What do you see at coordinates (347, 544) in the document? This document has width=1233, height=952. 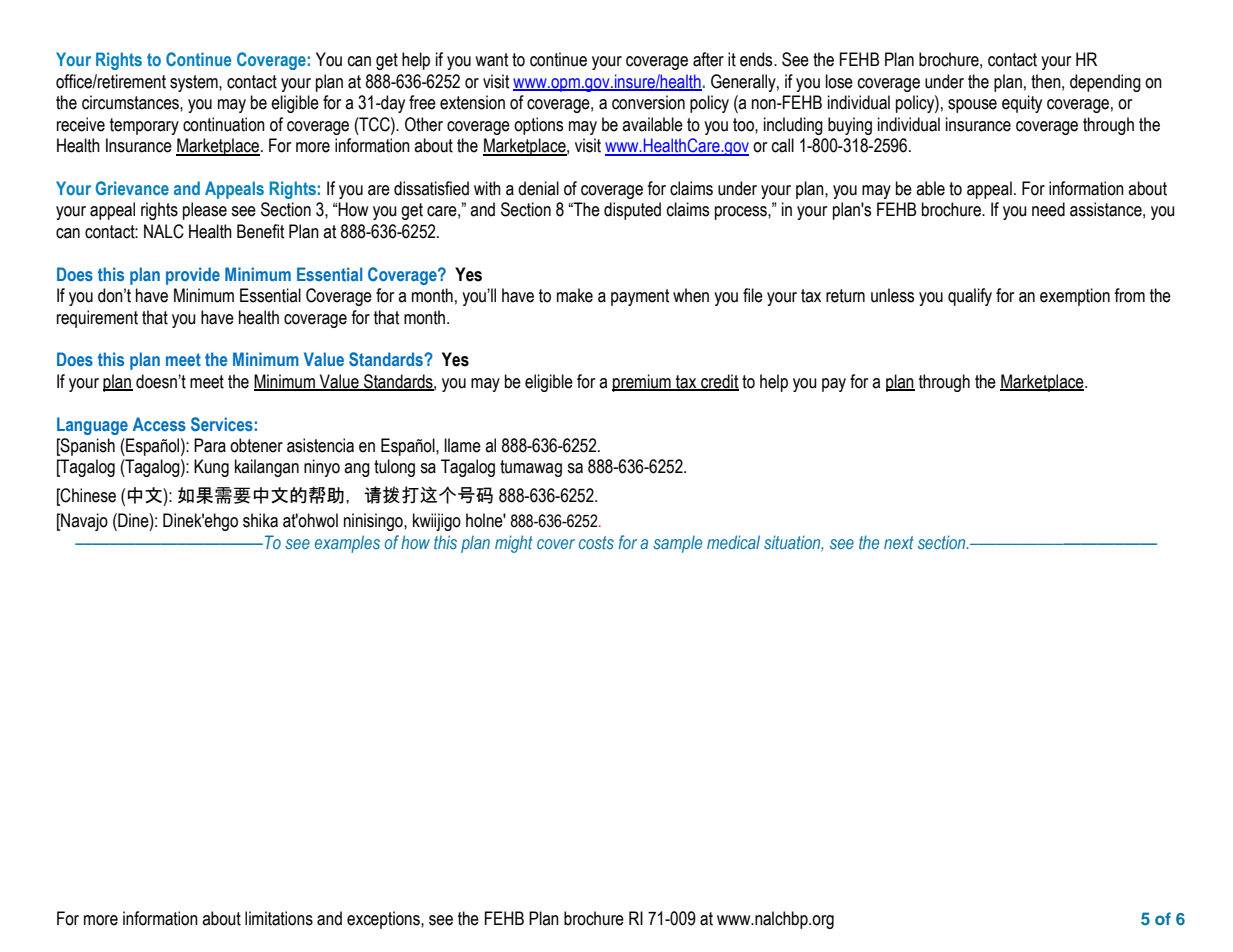 I see `examples` at bounding box center [347, 544].
